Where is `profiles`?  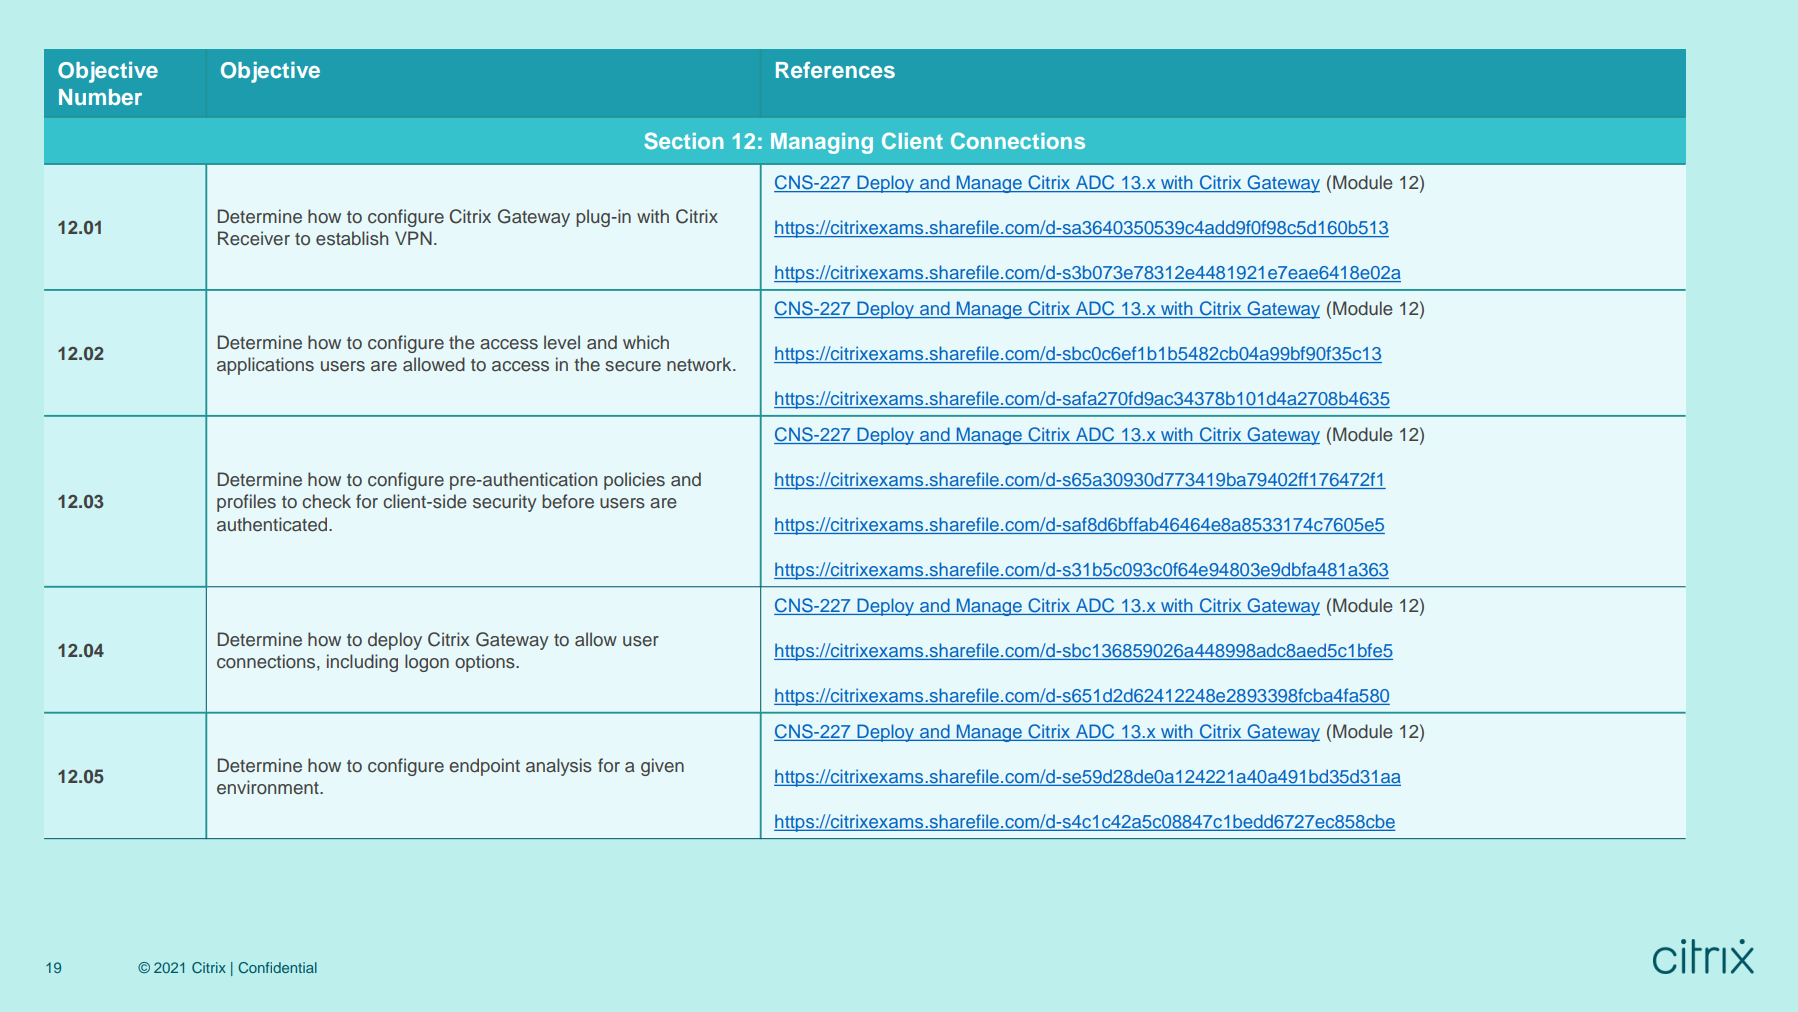 profiles is located at coordinates (246, 503).
